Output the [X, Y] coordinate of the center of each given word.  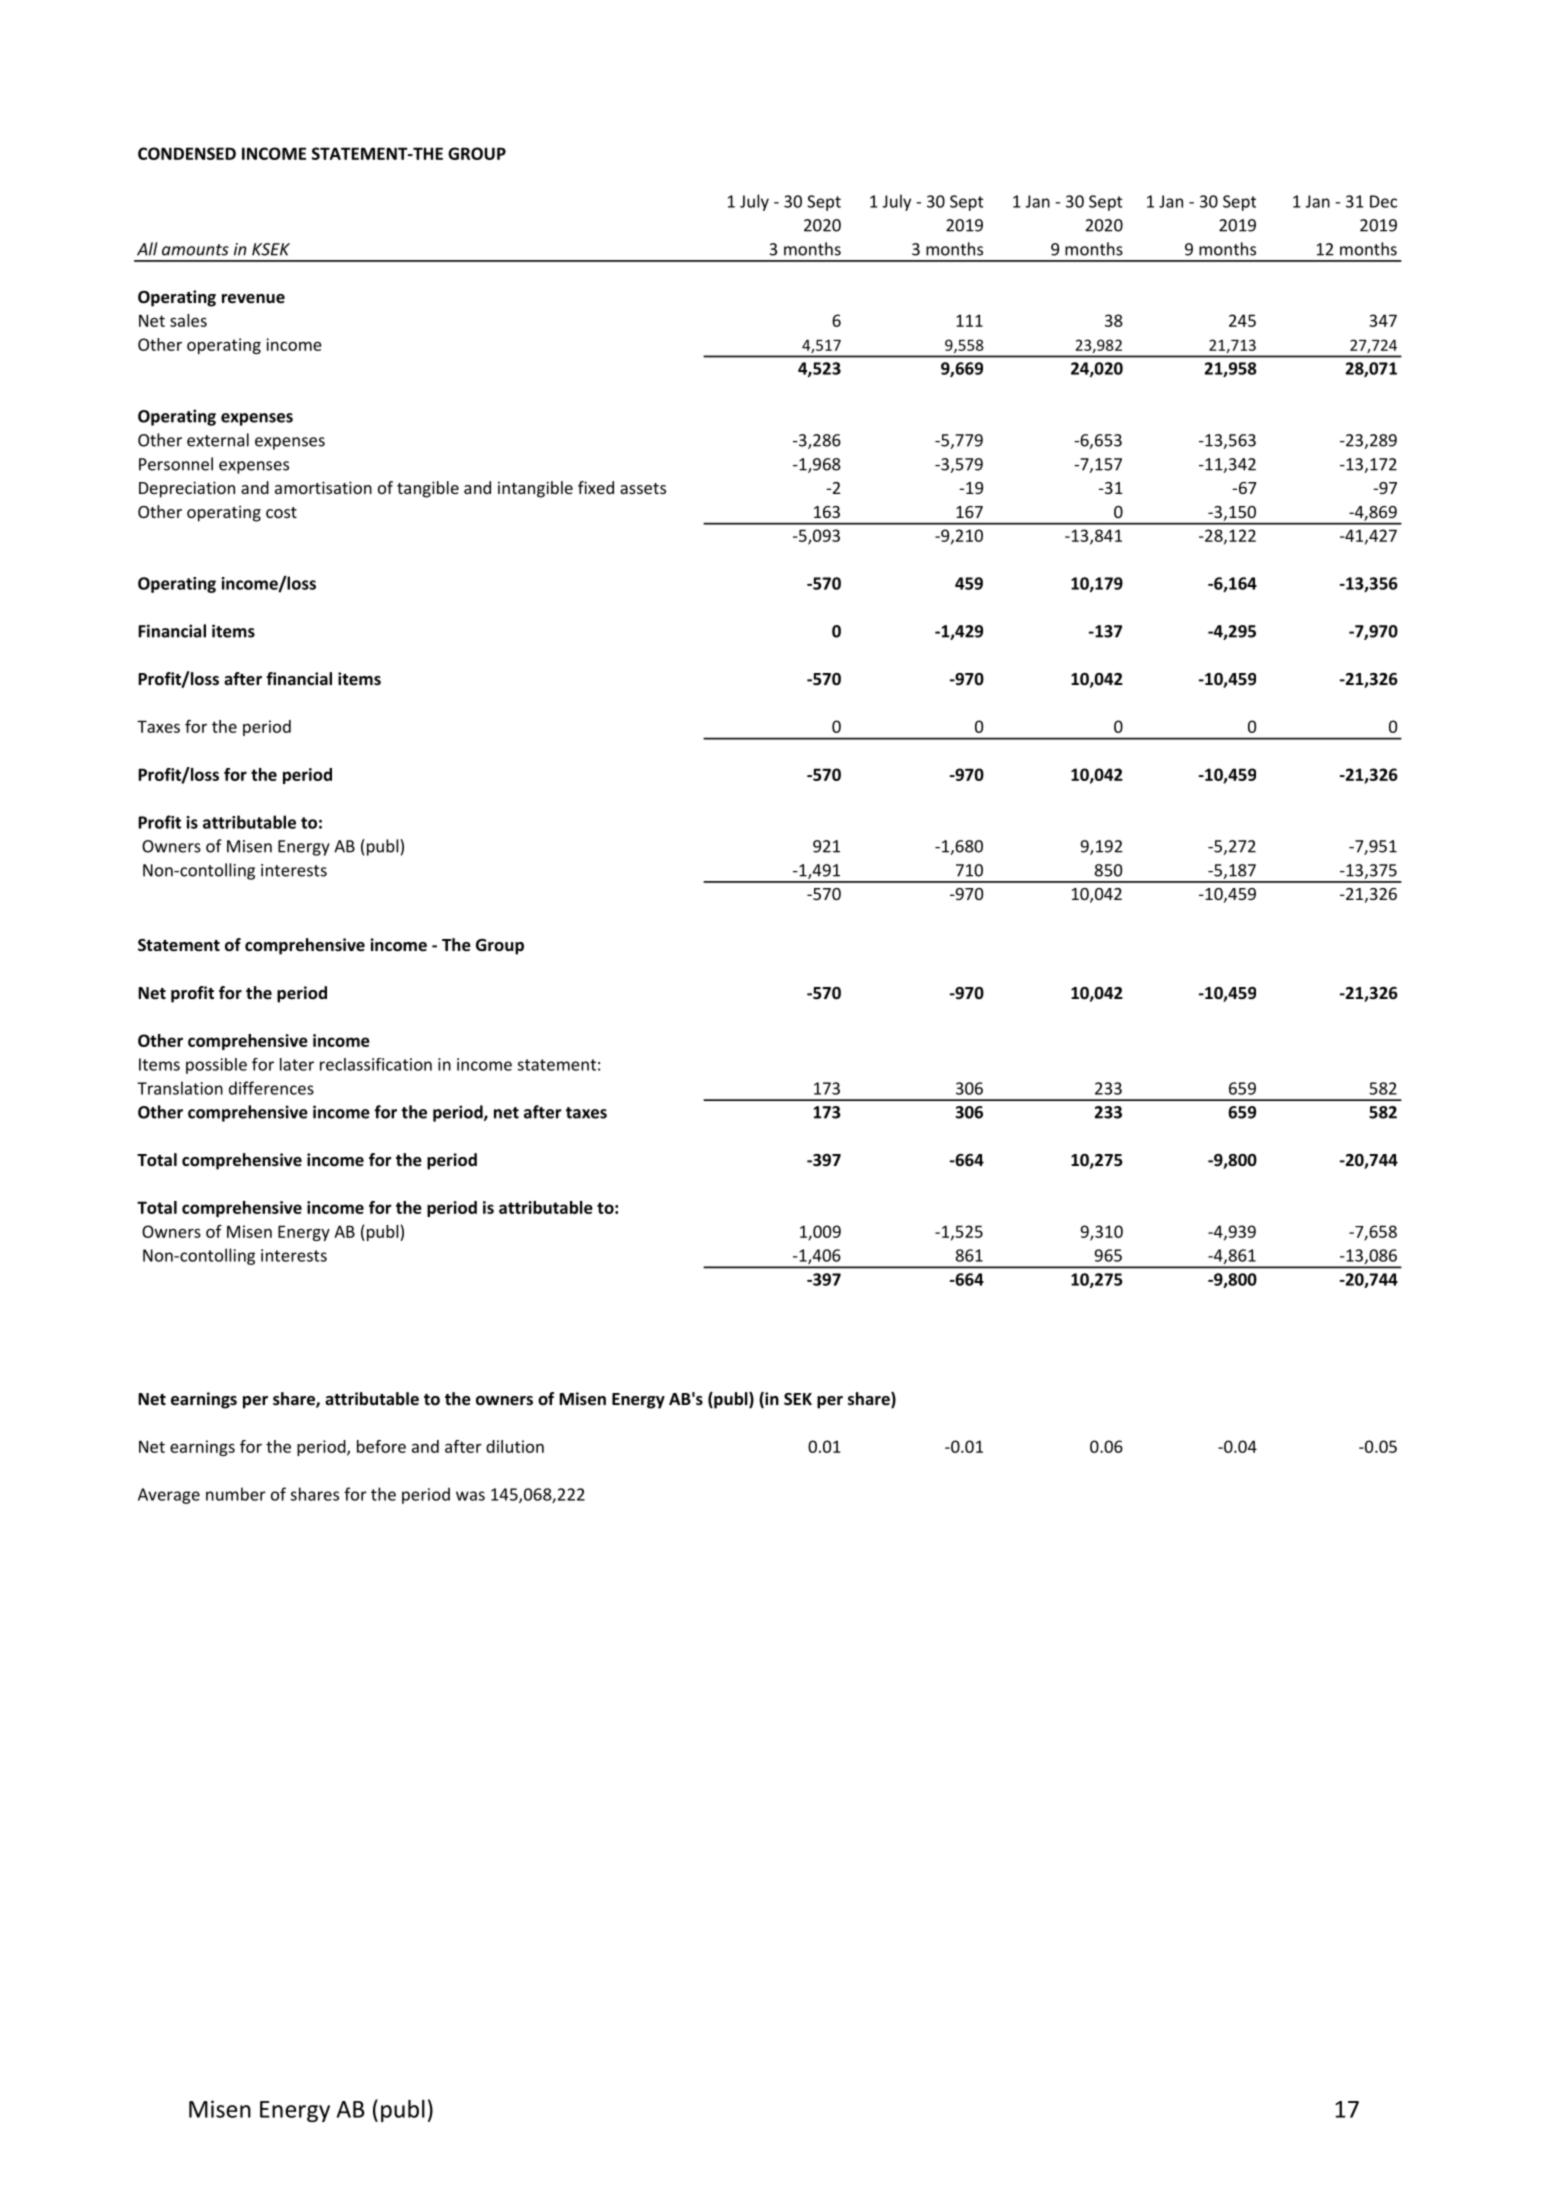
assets [643, 488]
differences [271, 1088]
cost [281, 512]
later [297, 1064]
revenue [253, 299]
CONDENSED [187, 153]
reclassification [376, 1064]
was [470, 1496]
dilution [515, 1446]
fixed [596, 487]
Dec [1383, 201]
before [381, 1446]
